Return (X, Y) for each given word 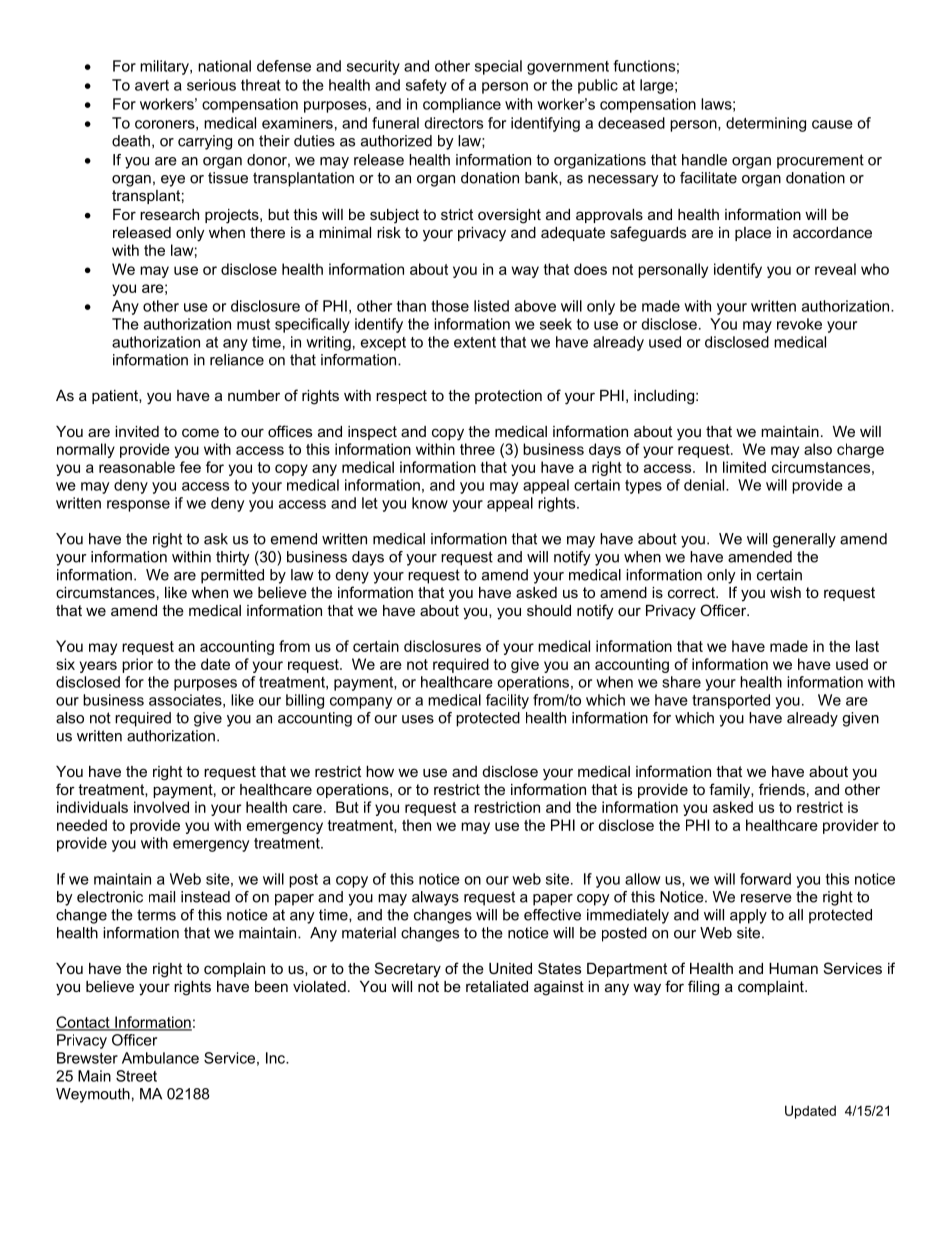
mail (162, 897)
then (416, 825)
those (450, 306)
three (477, 449)
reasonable (137, 467)
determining (766, 124)
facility (507, 701)
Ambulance (160, 1058)
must (253, 324)
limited (744, 467)
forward (765, 879)
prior (137, 665)
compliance (462, 105)
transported (731, 701)
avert (152, 85)
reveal (835, 269)
